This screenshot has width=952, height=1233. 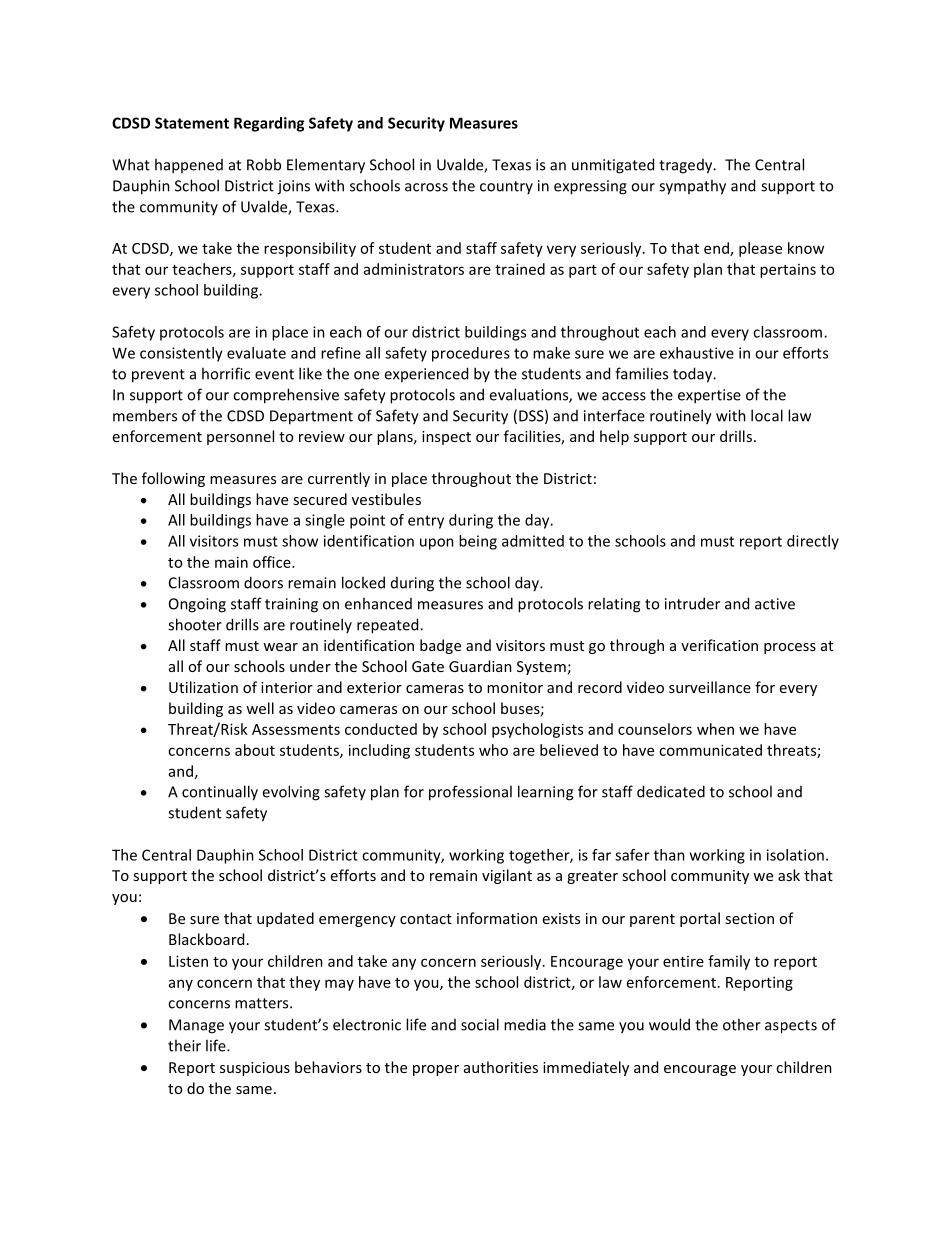 I want to click on horrific, so click(x=226, y=373).
